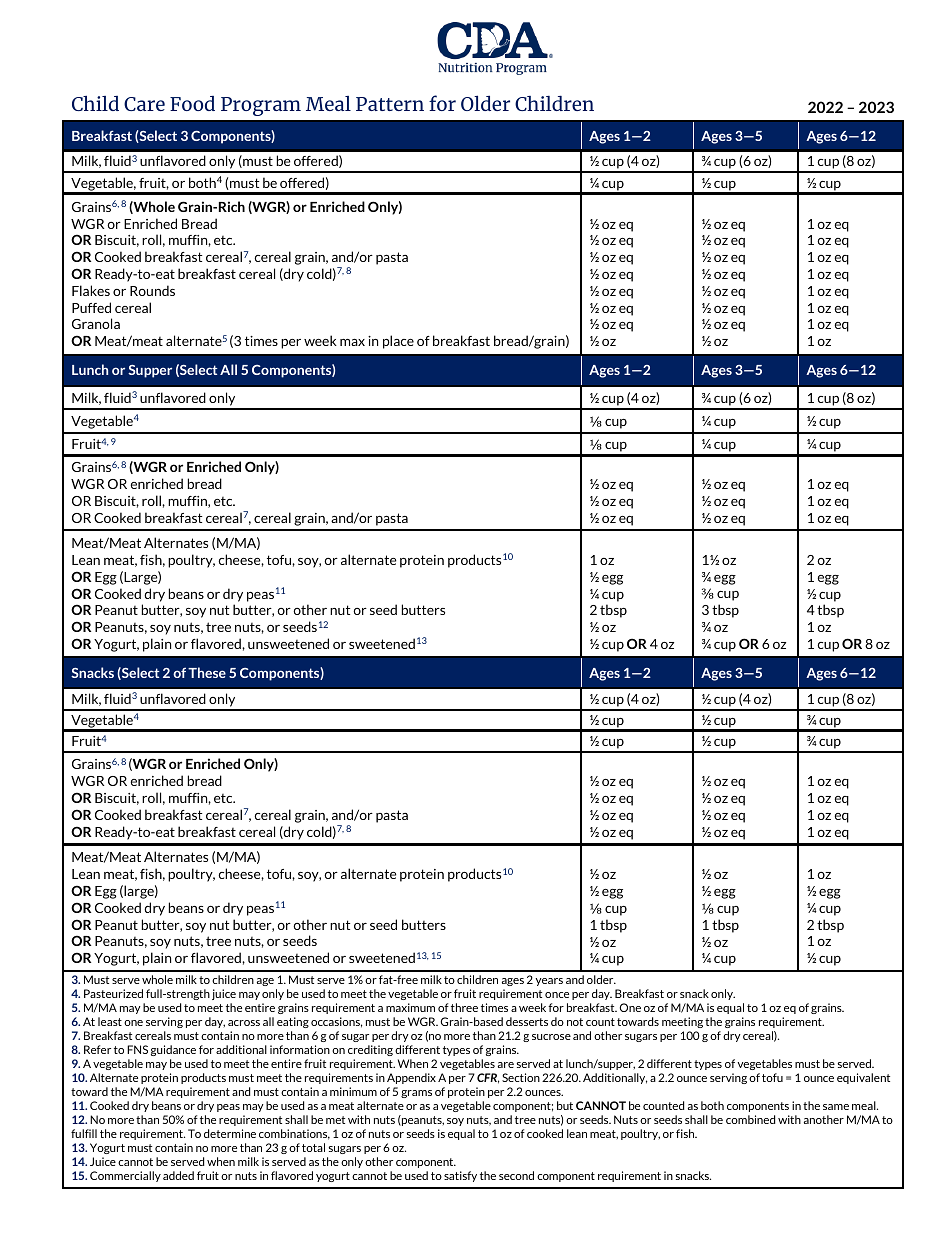 This screenshot has height=1233, width=952. I want to click on place, so click(398, 342).
